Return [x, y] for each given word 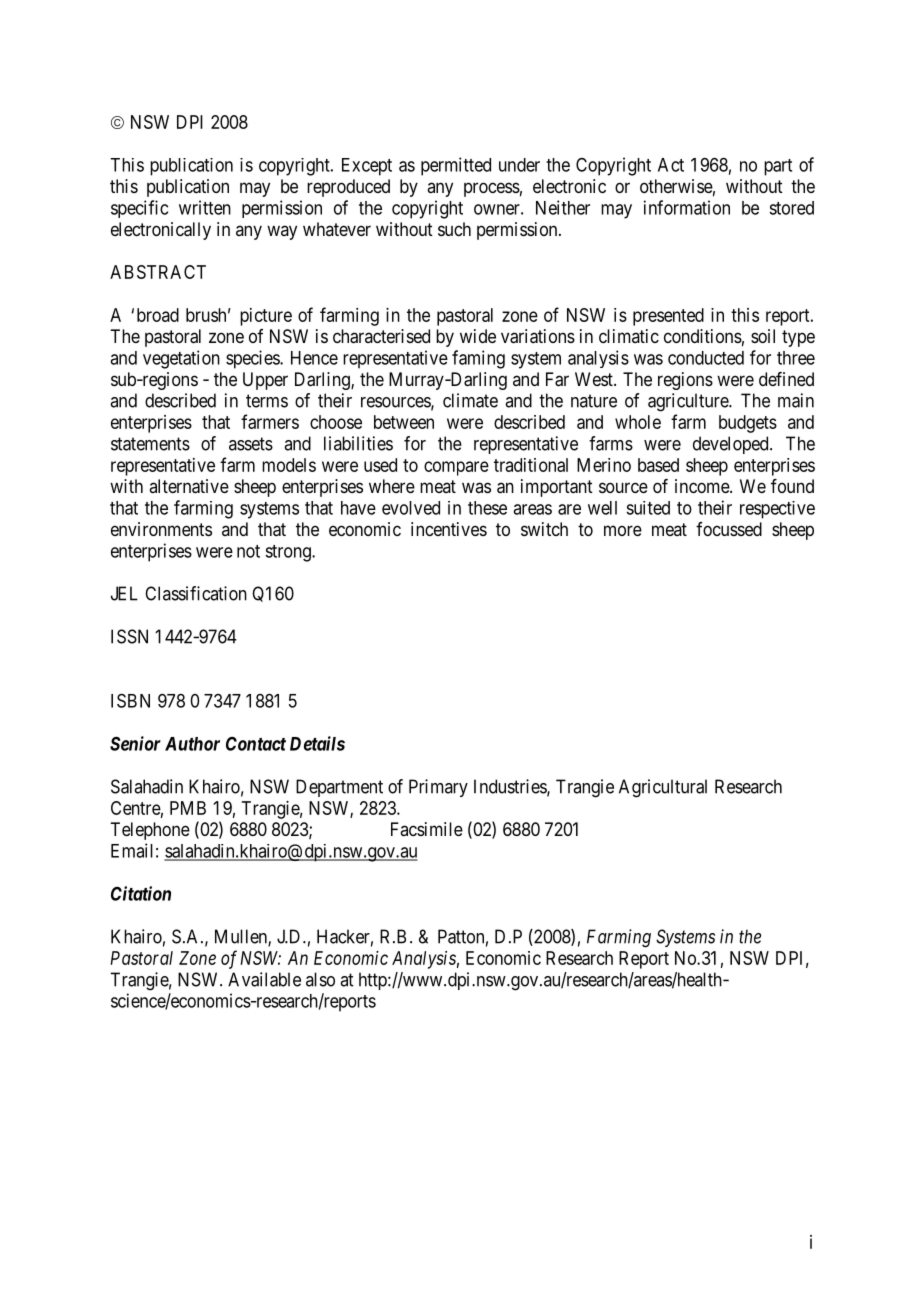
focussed [729, 529]
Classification [196, 593]
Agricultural [663, 788]
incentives [449, 529]
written [205, 207]
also [320, 979]
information [687, 207]
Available [264, 979]
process [492, 189]
